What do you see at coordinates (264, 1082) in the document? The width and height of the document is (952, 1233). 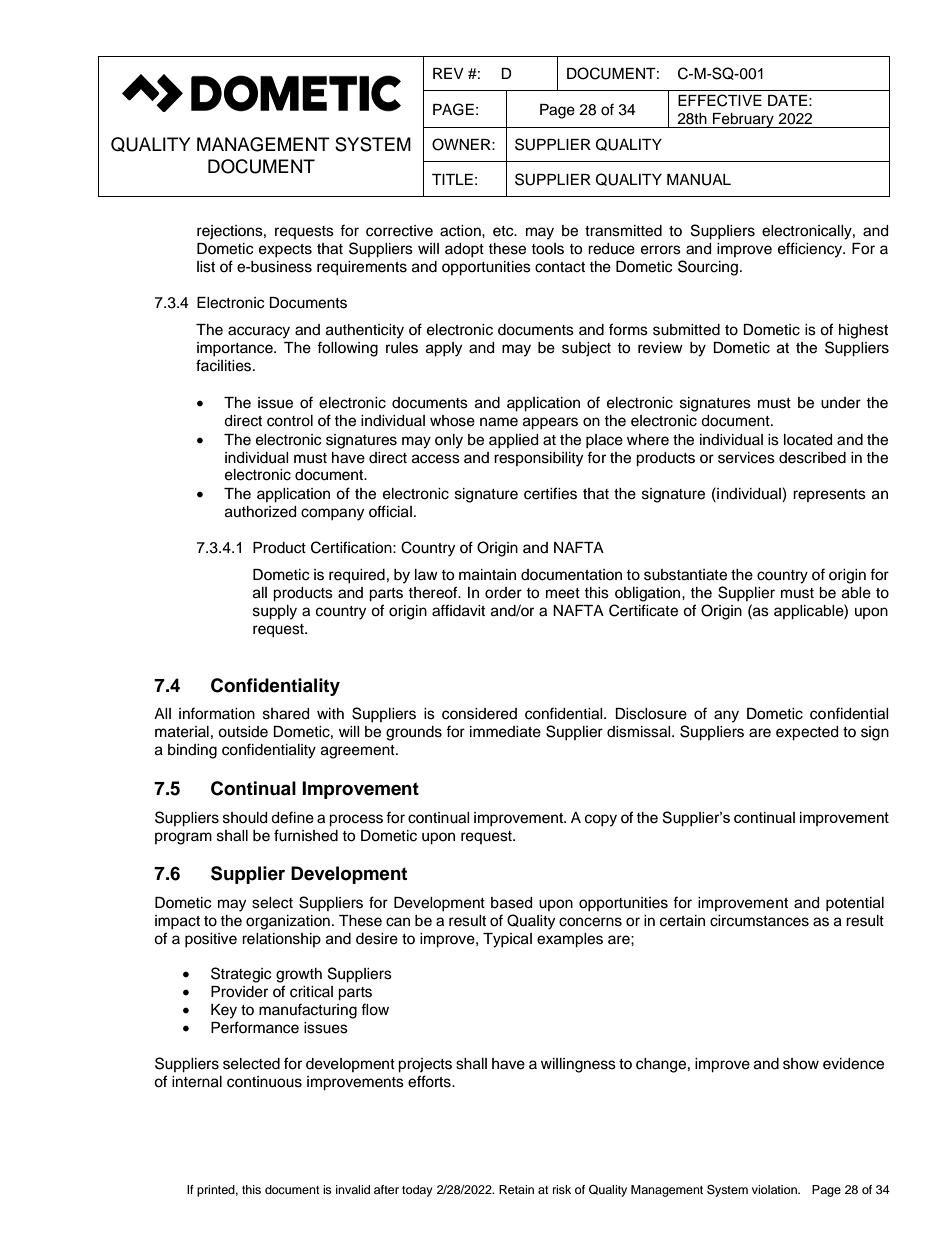 I see `continuous` at bounding box center [264, 1082].
